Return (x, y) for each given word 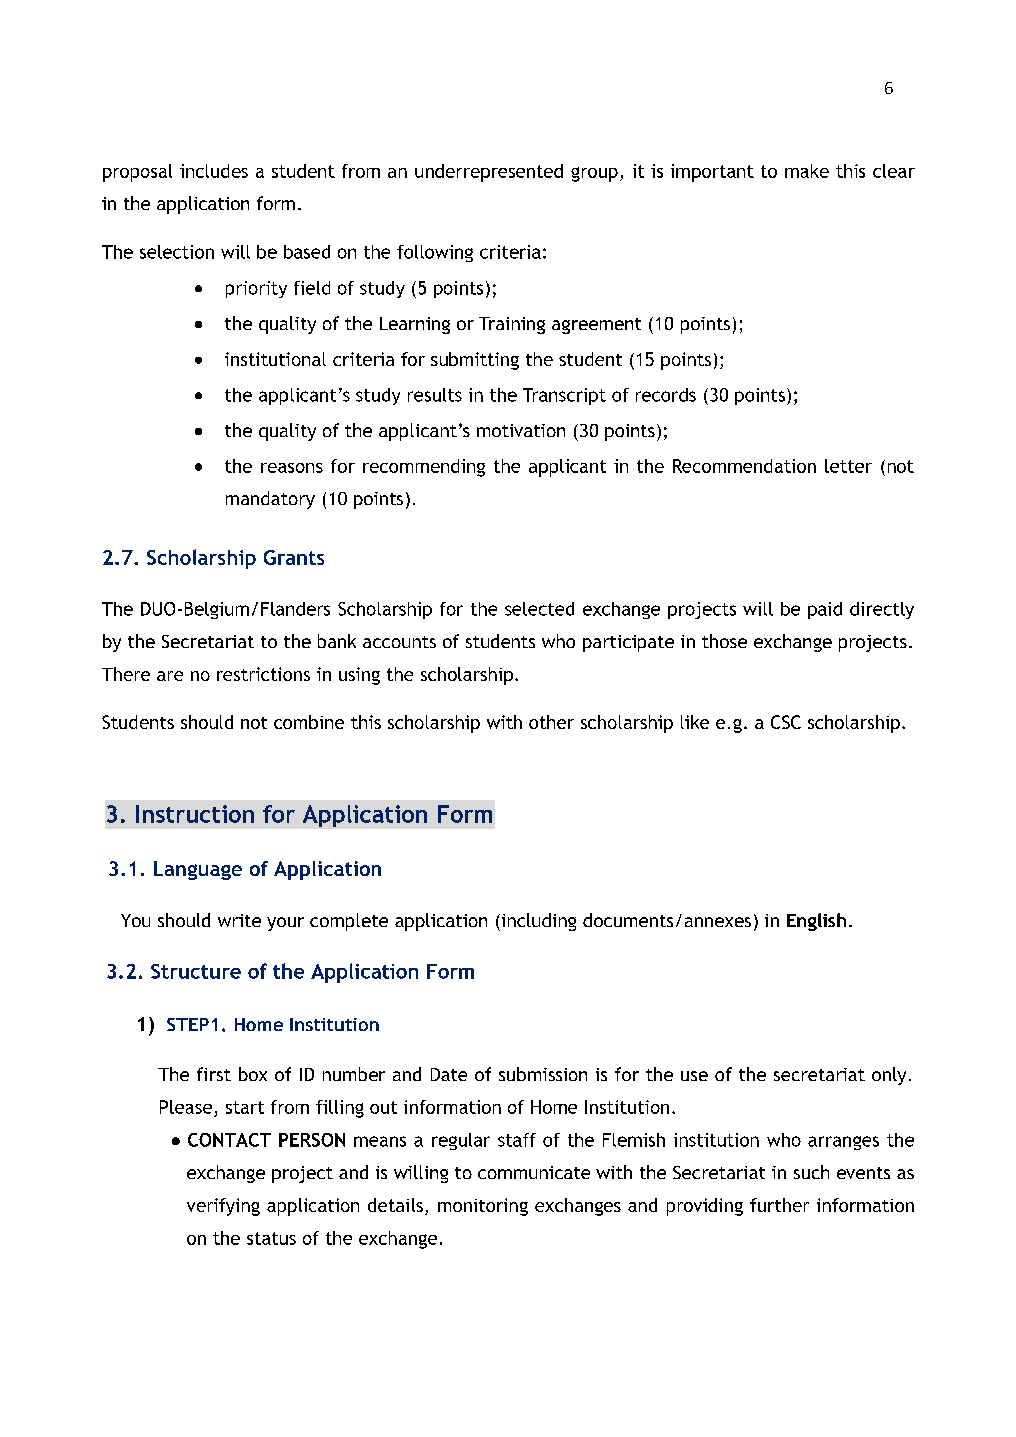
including (537, 922)
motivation (521, 430)
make (807, 171)
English (816, 922)
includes (214, 171)
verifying (223, 1207)
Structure (196, 971)
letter (848, 466)
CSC (786, 722)
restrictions (263, 674)
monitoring (483, 1207)
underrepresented (489, 173)
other (551, 722)
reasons (292, 468)
